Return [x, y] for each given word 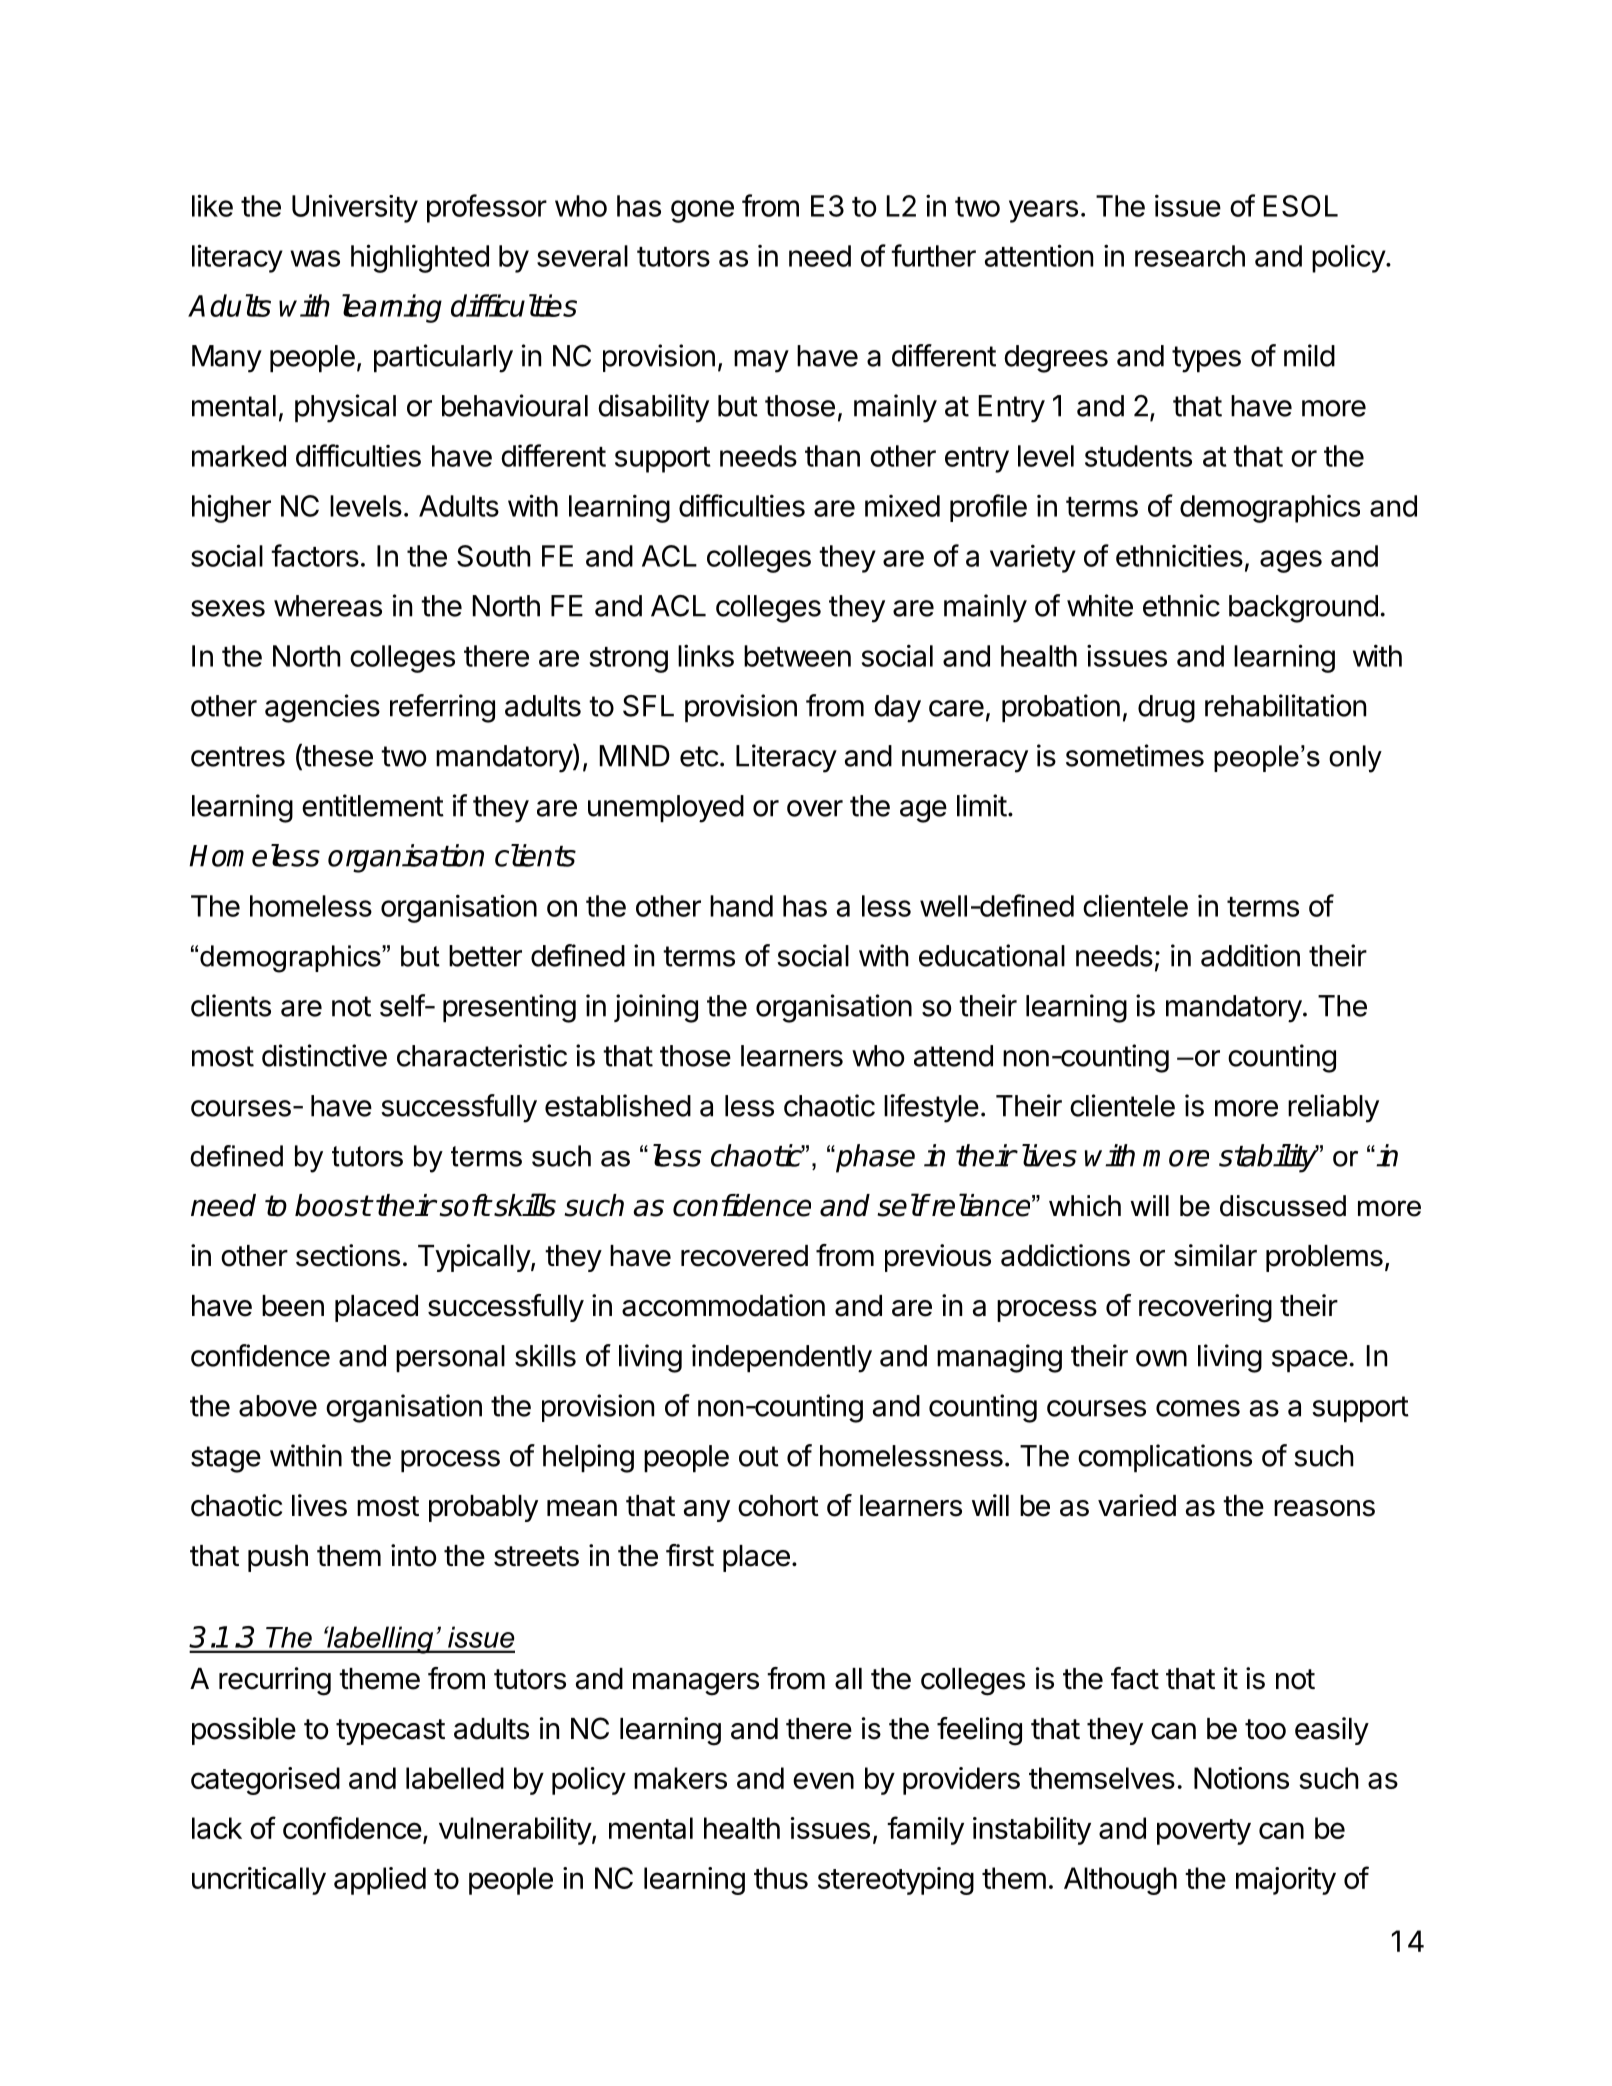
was [315, 258]
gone [702, 211]
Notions [1241, 1778]
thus [781, 1878]
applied [380, 1881]
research [1190, 256]
